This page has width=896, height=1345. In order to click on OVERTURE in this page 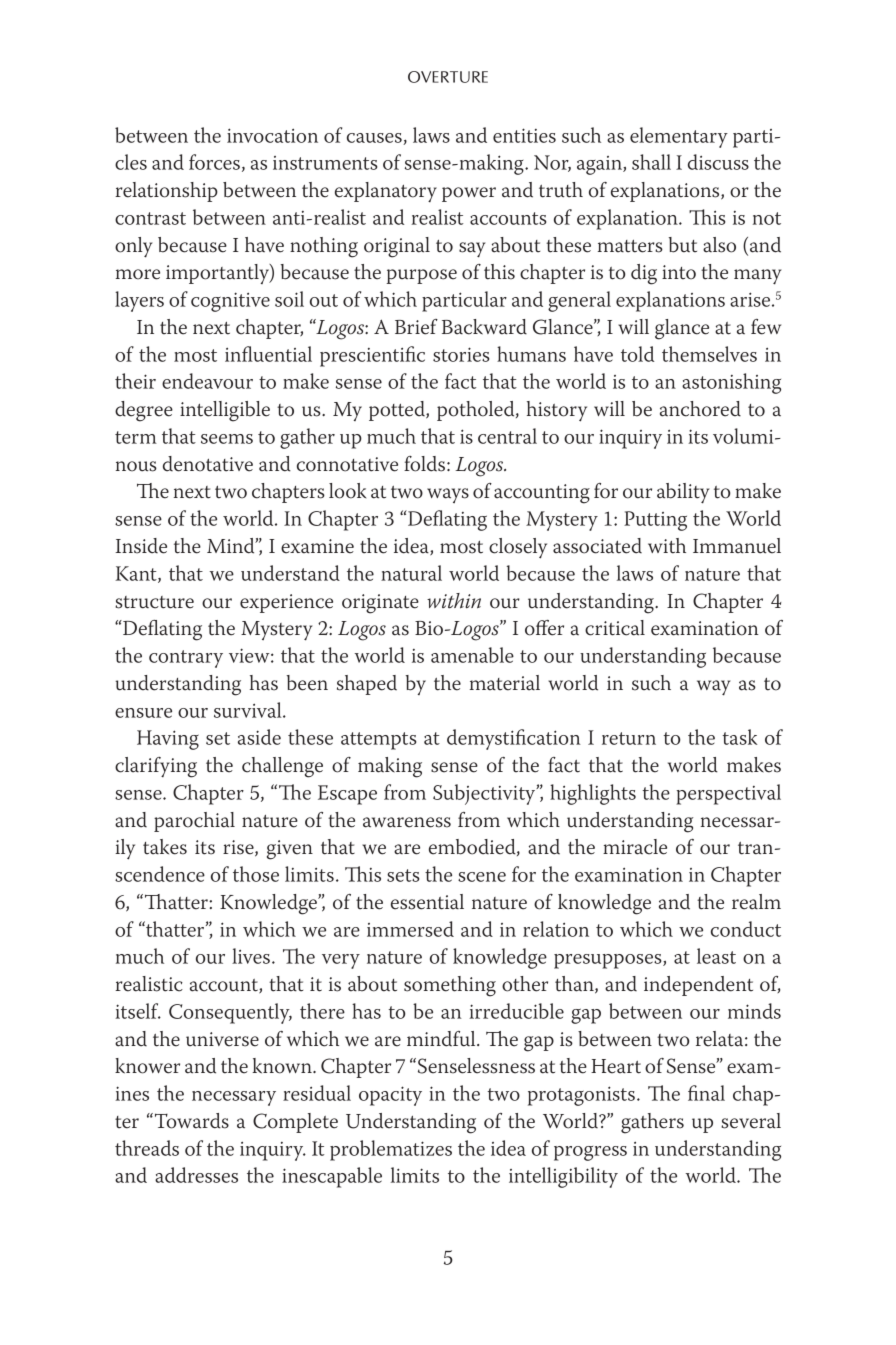, I will do `click(448, 77)`.
